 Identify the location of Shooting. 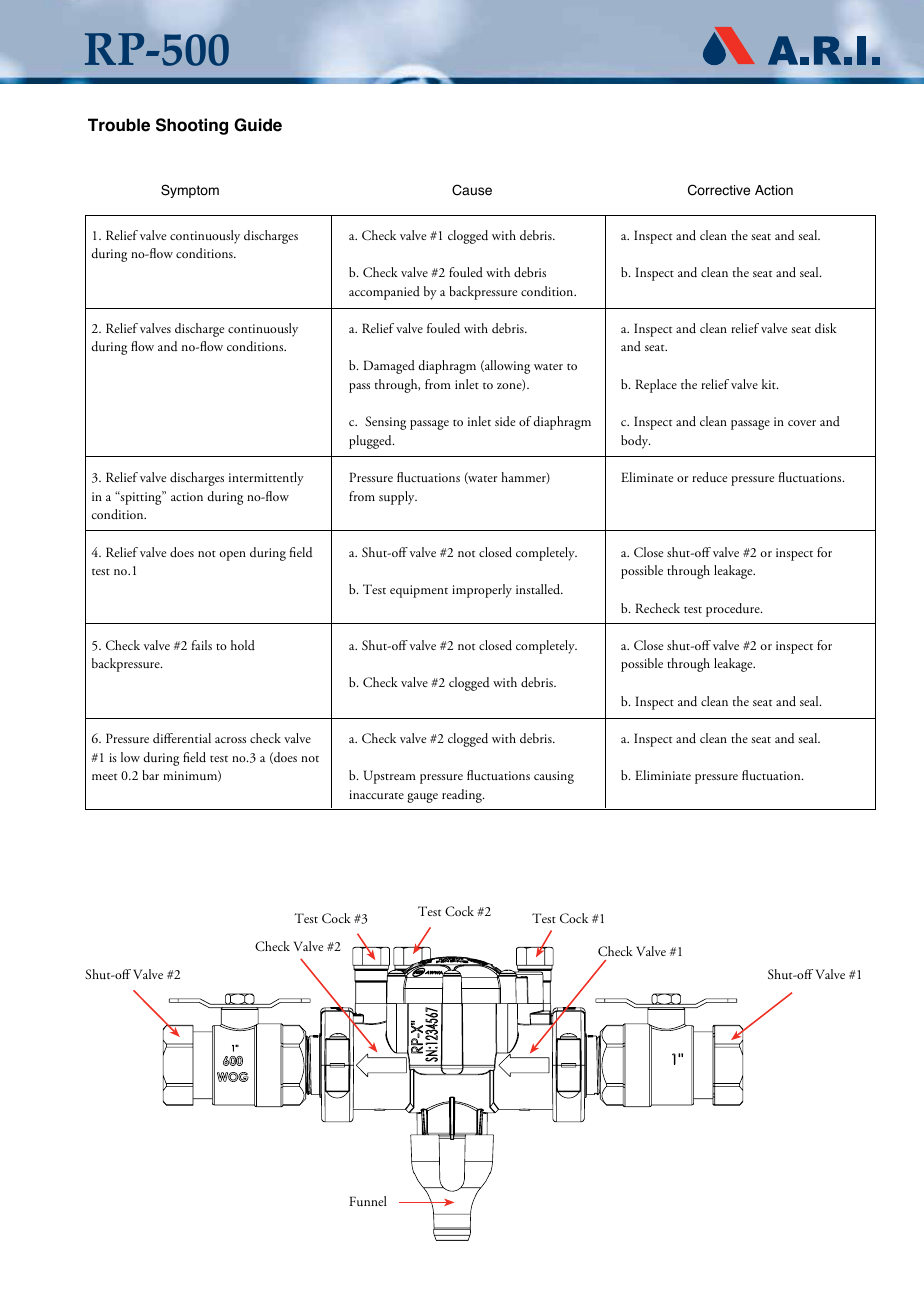
(192, 126).
